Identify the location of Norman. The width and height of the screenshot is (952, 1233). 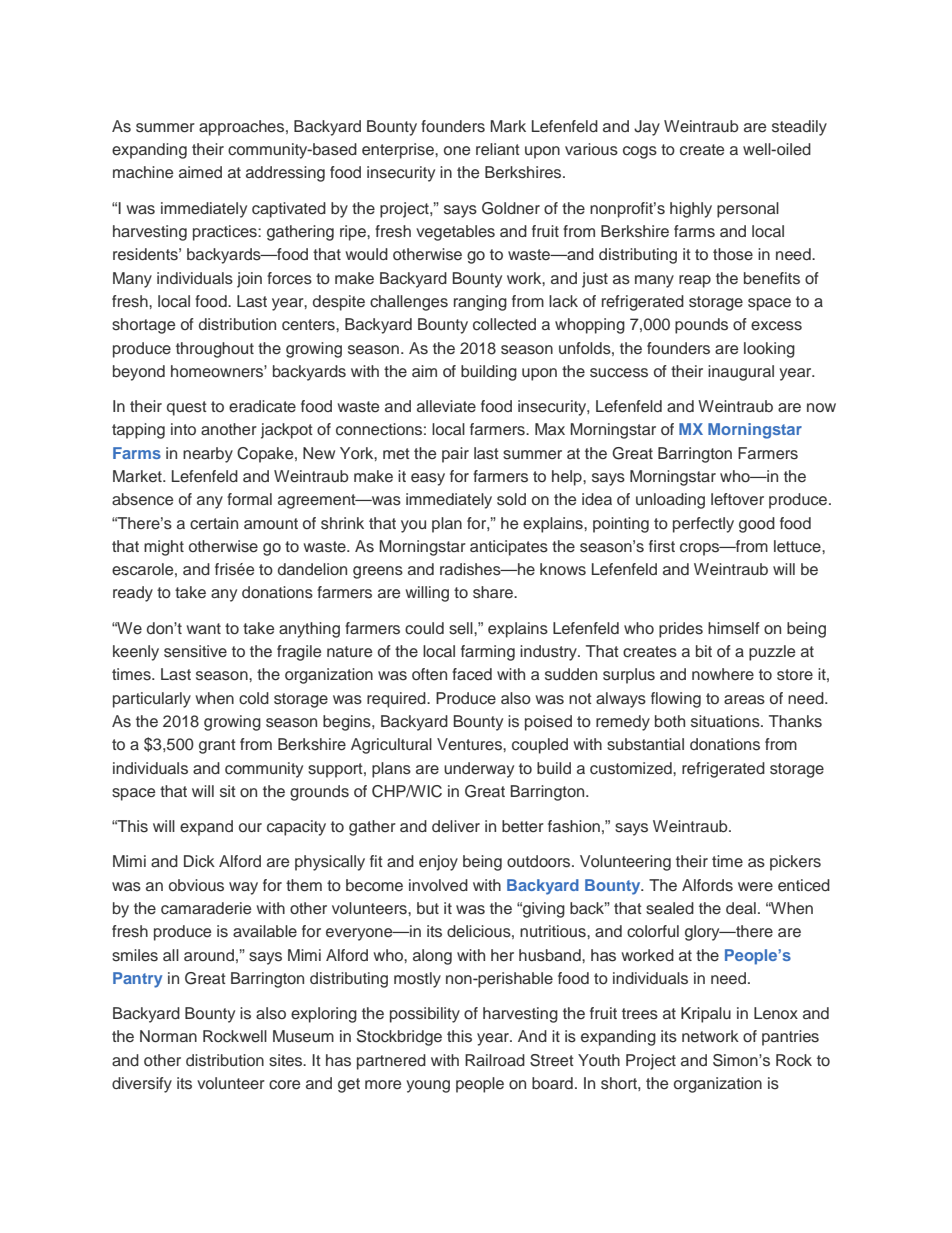
(168, 1036).
